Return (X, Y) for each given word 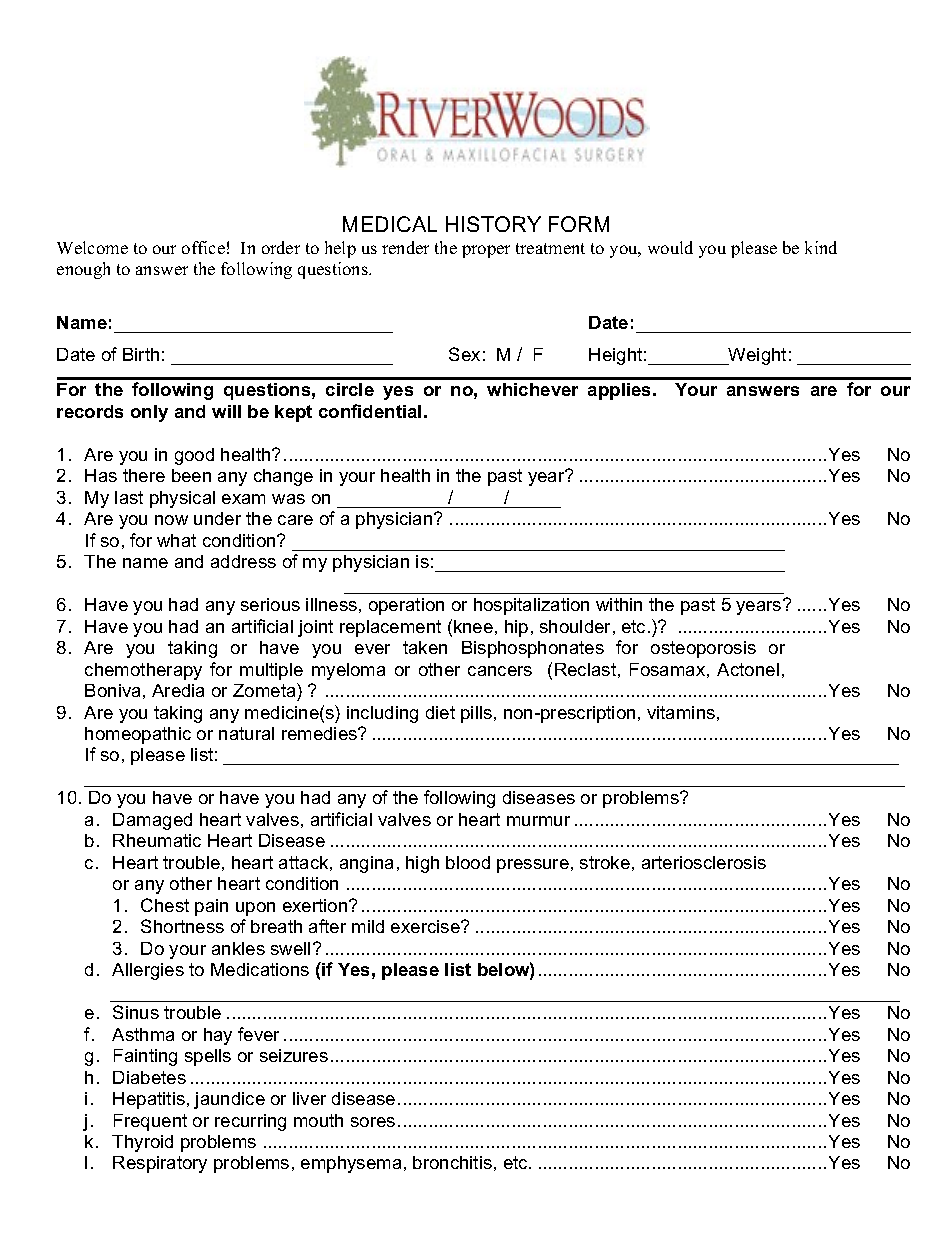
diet (440, 712)
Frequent (150, 1122)
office (203, 247)
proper (486, 251)
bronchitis (452, 1162)
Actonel (748, 669)
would (670, 247)
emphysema (351, 1164)
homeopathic (138, 735)
